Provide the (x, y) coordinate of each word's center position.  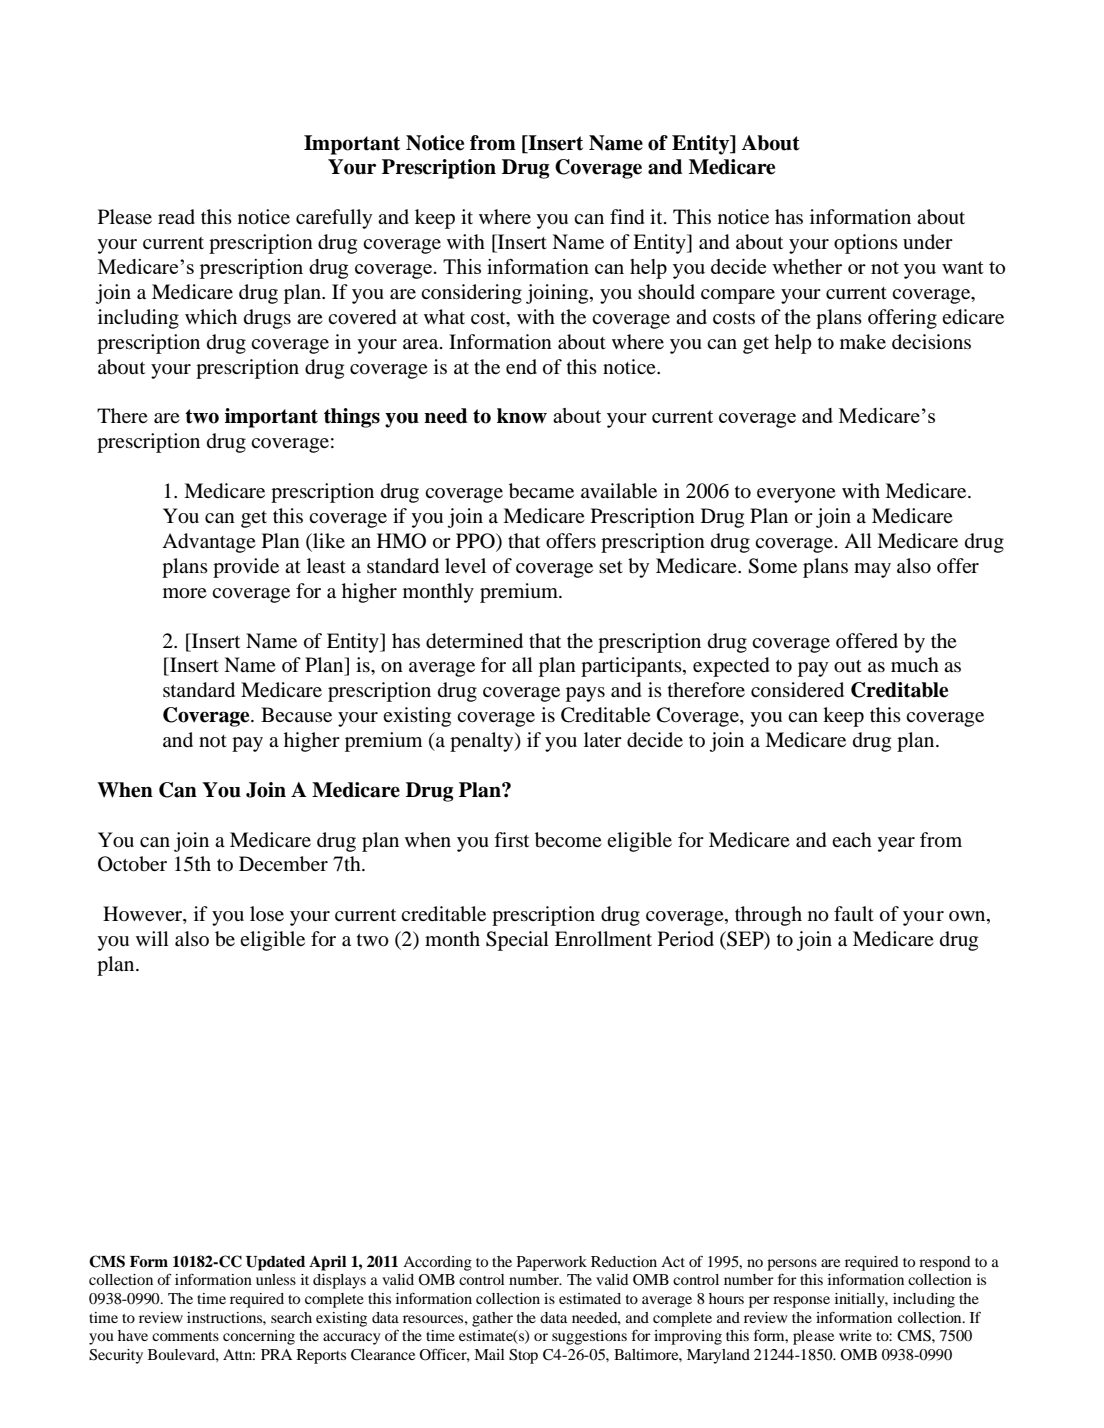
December (283, 864)
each (852, 839)
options (866, 244)
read (176, 216)
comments (185, 1336)
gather (492, 1319)
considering (471, 294)
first (511, 839)
